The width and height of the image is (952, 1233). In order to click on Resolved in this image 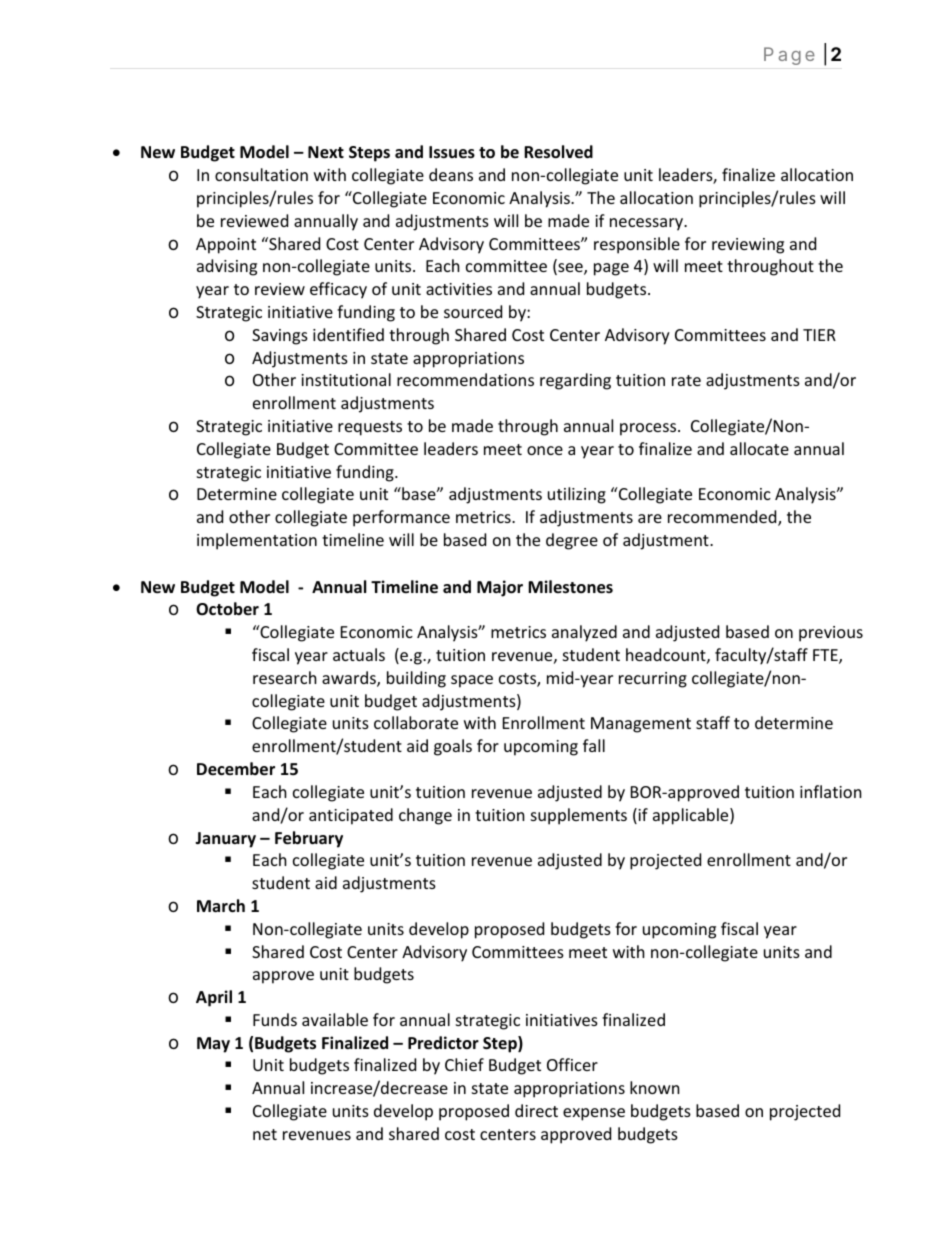, I will do `click(558, 152)`.
